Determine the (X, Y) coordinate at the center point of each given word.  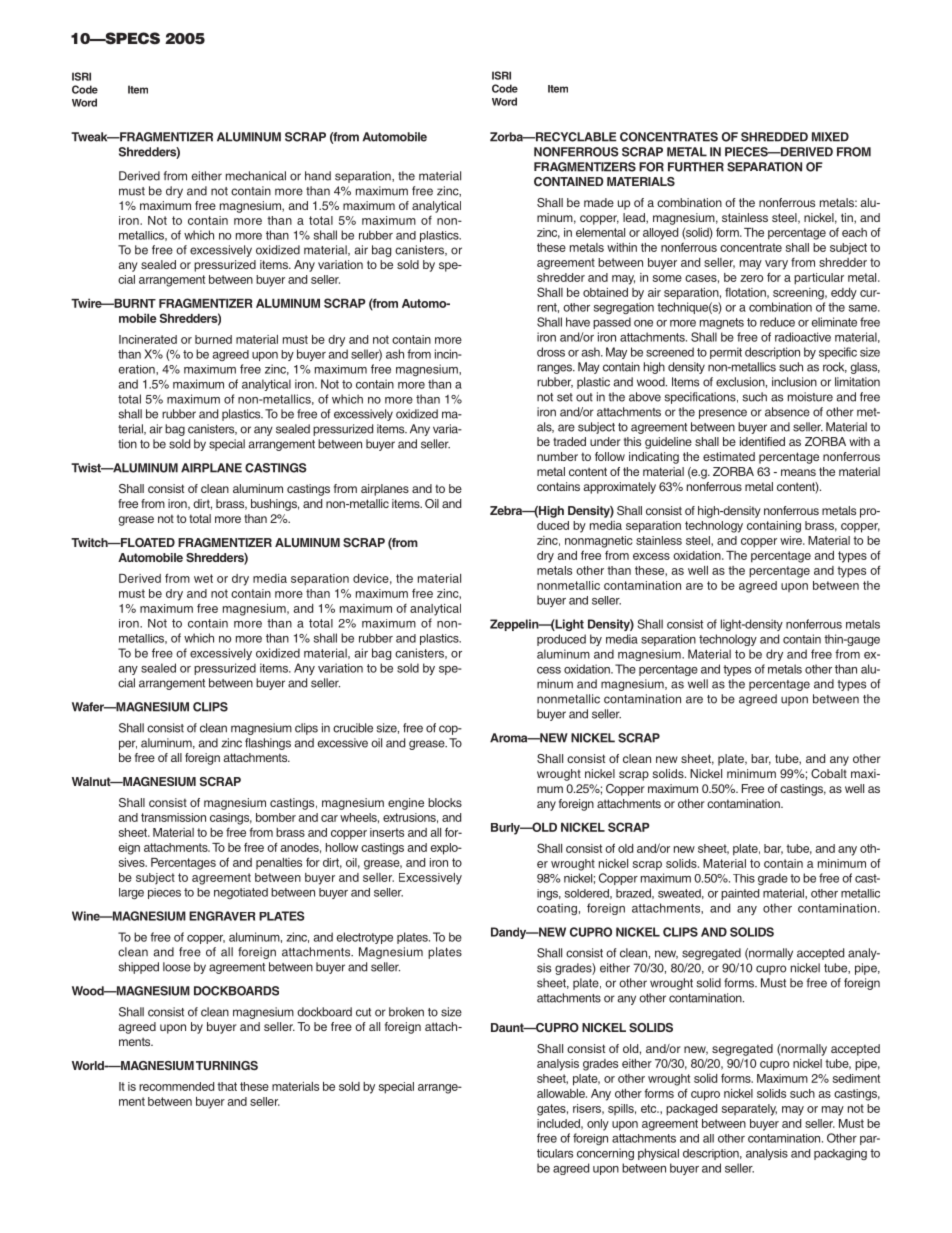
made (599, 202)
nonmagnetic (598, 542)
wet (203, 578)
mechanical (256, 176)
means (798, 472)
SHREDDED (774, 137)
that (227, 1086)
